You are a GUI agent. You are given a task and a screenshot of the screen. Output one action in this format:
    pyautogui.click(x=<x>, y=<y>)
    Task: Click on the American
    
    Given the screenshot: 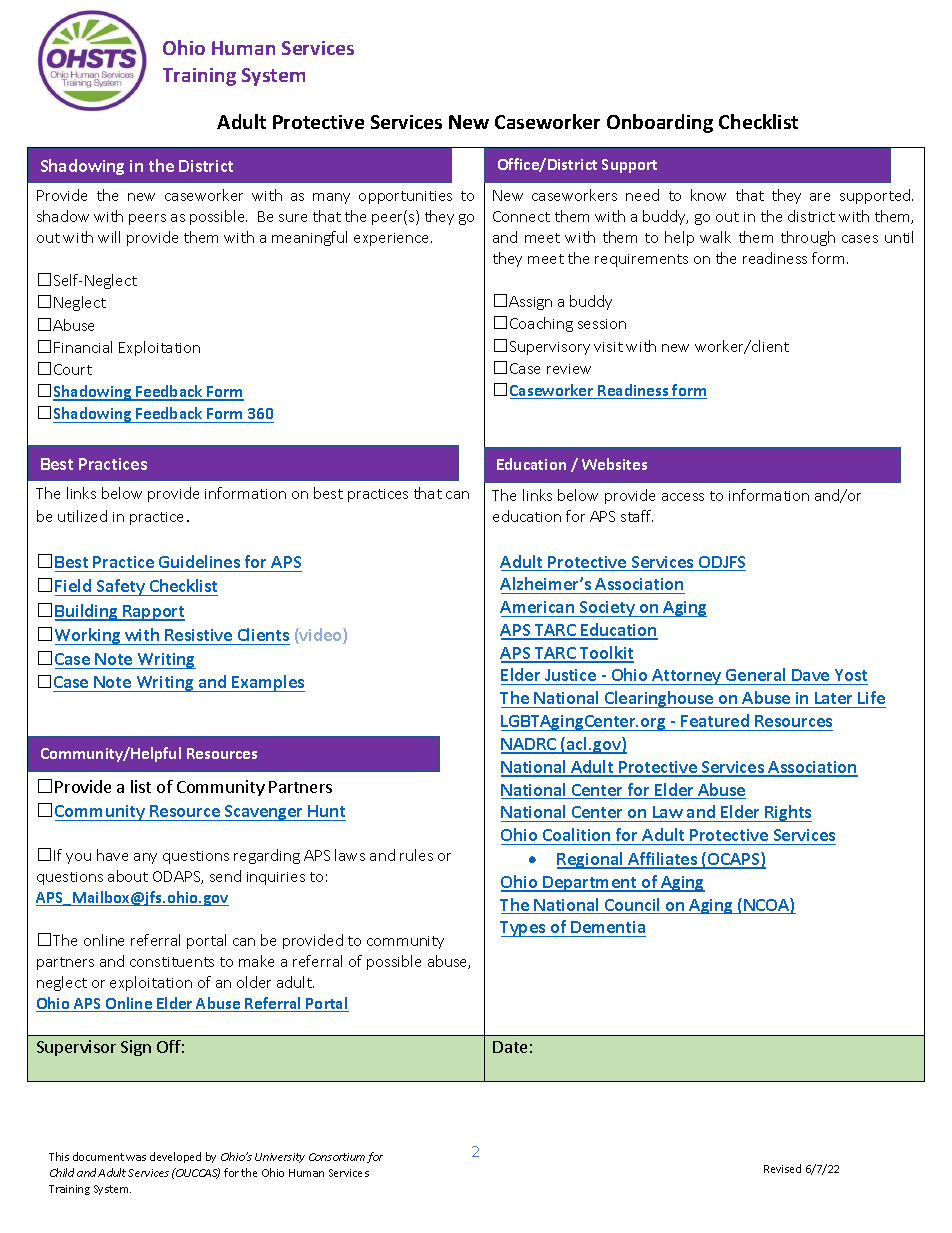 What is the action you would take?
    pyautogui.click(x=537, y=607)
